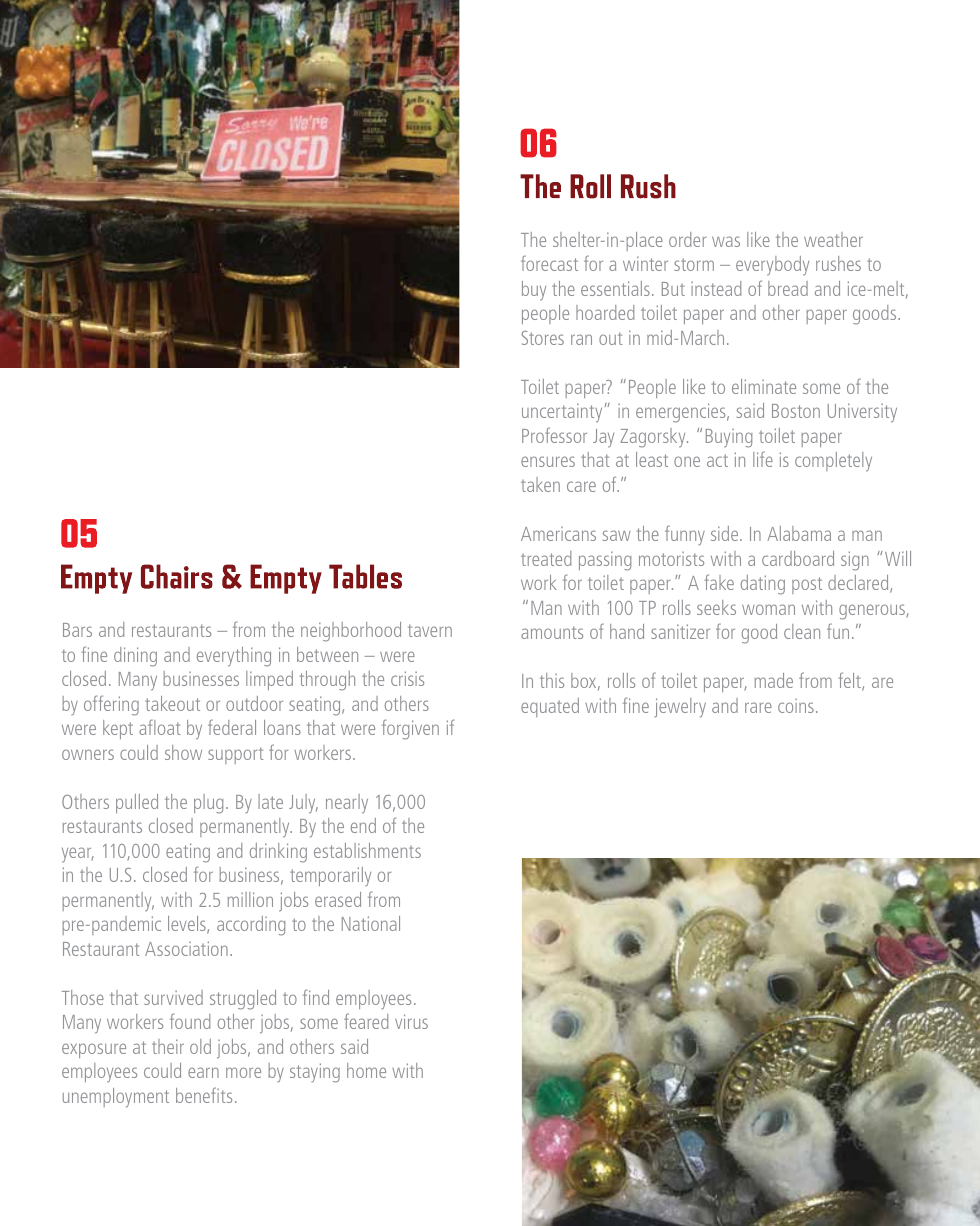  Describe the element at coordinates (250, 899) in the screenshot. I see `million` at that location.
